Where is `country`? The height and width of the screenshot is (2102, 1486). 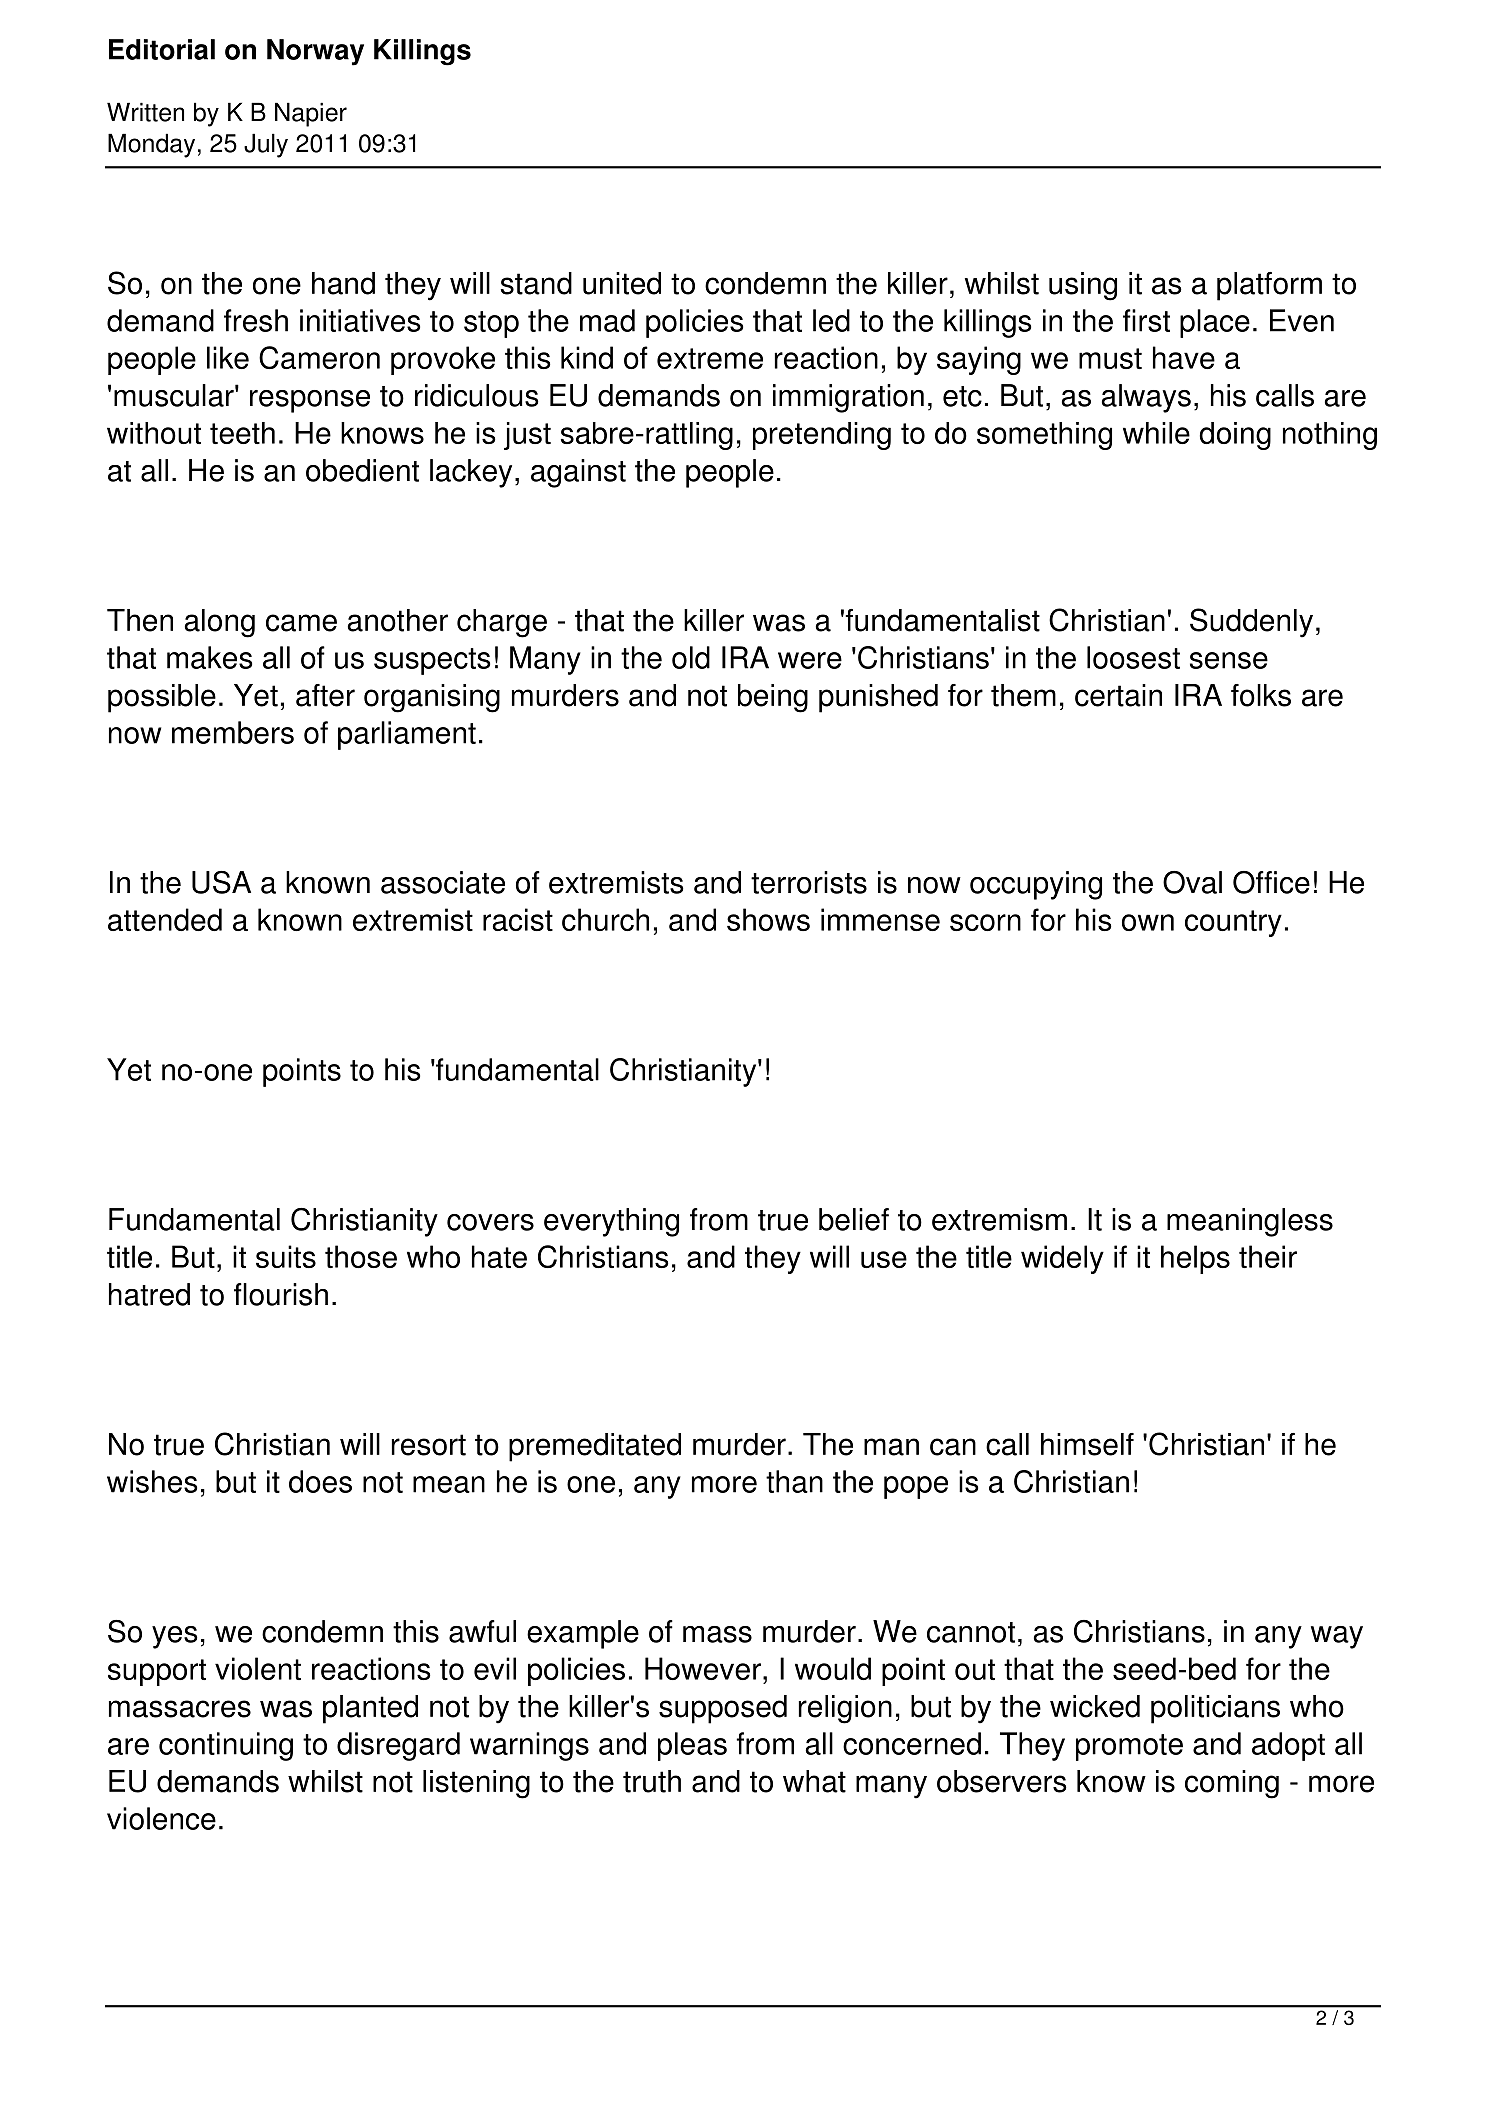 country is located at coordinates (1233, 923).
